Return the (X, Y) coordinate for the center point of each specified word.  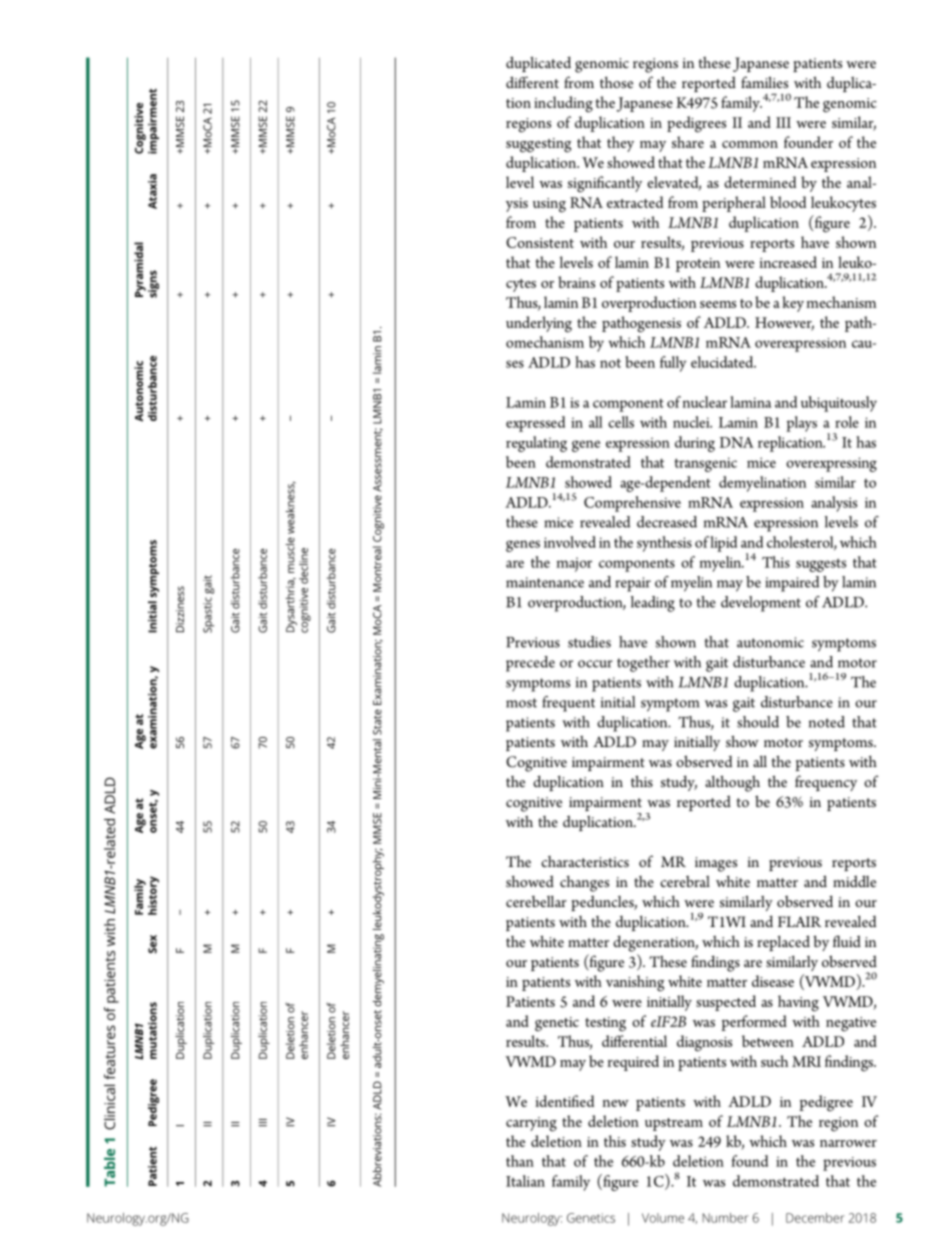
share (688, 142)
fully (673, 364)
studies (589, 642)
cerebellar (536, 901)
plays (801, 424)
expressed (535, 424)
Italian (525, 1181)
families (764, 82)
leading (653, 604)
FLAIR (800, 921)
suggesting (539, 145)
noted (827, 722)
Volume (663, 1218)
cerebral (685, 881)
